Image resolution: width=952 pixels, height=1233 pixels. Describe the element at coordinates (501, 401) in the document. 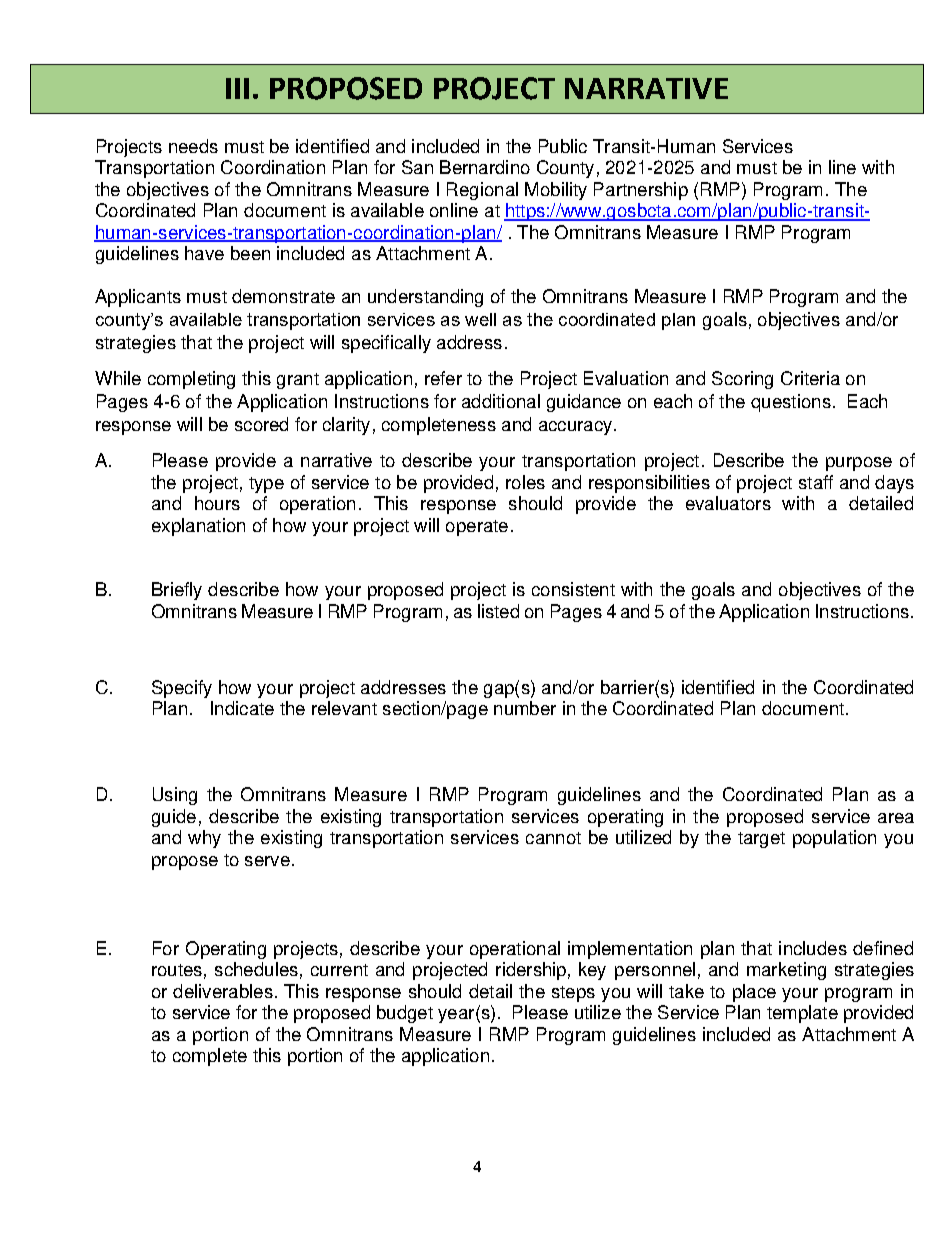

I see `additional` at that location.
